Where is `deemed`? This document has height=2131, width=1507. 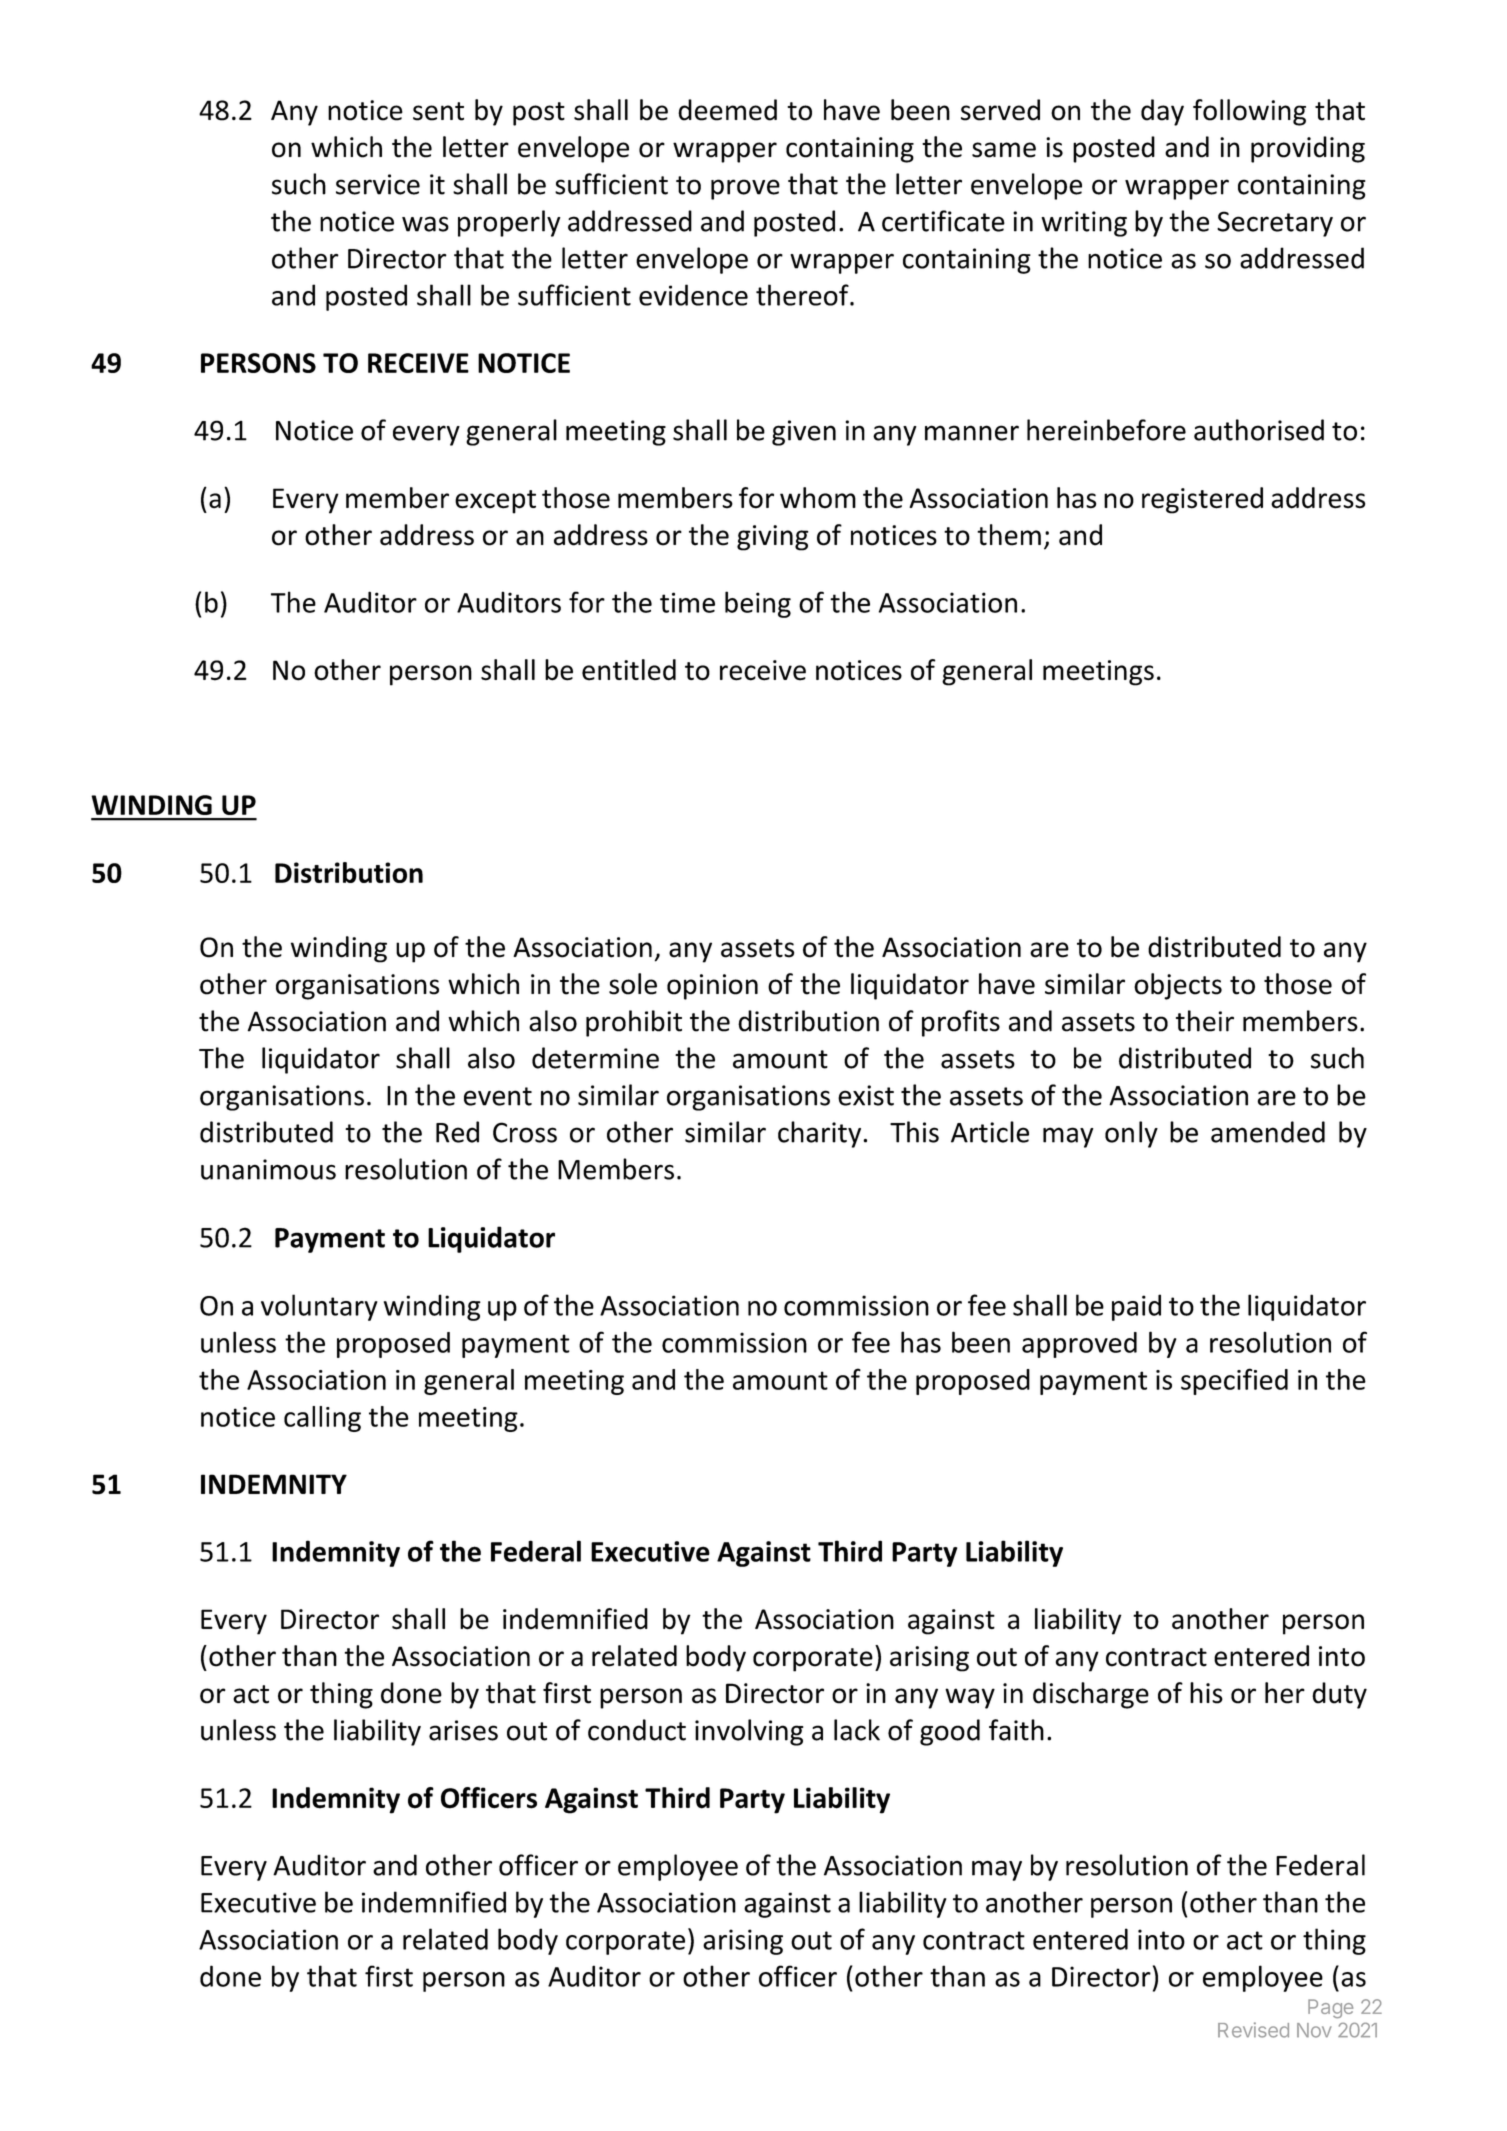 deemed is located at coordinates (727, 110).
